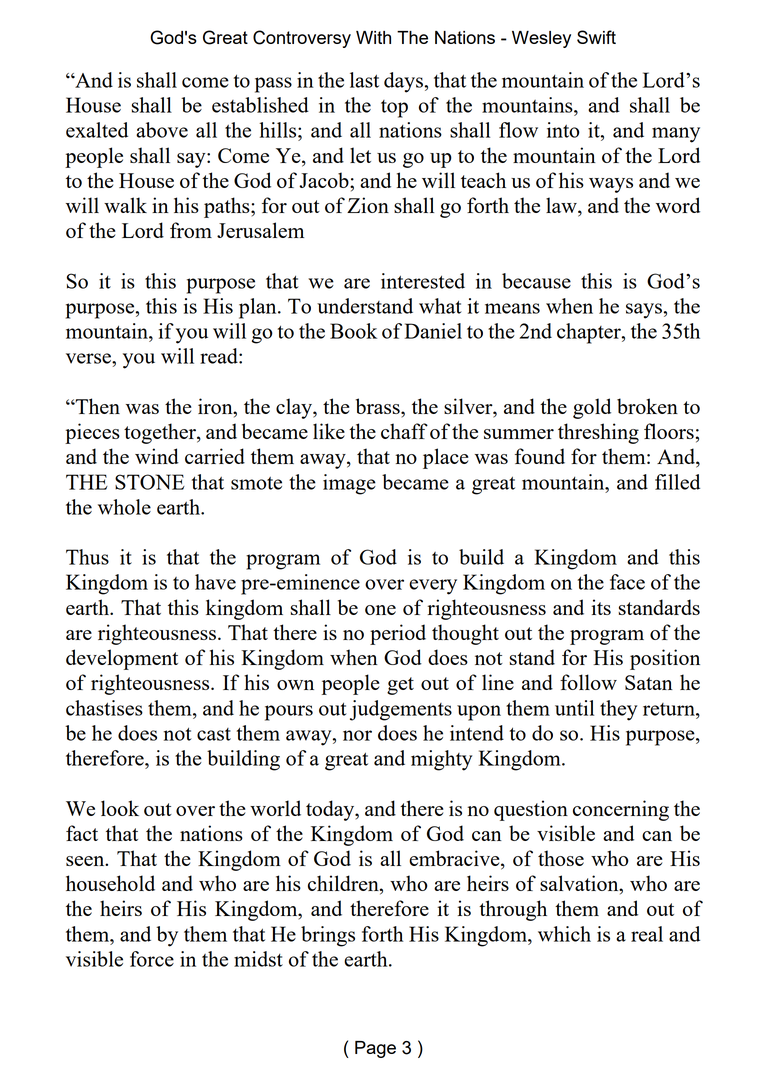 This page has height=1084, width=766. Describe the element at coordinates (627, 582) in the page. I see `face` at that location.
